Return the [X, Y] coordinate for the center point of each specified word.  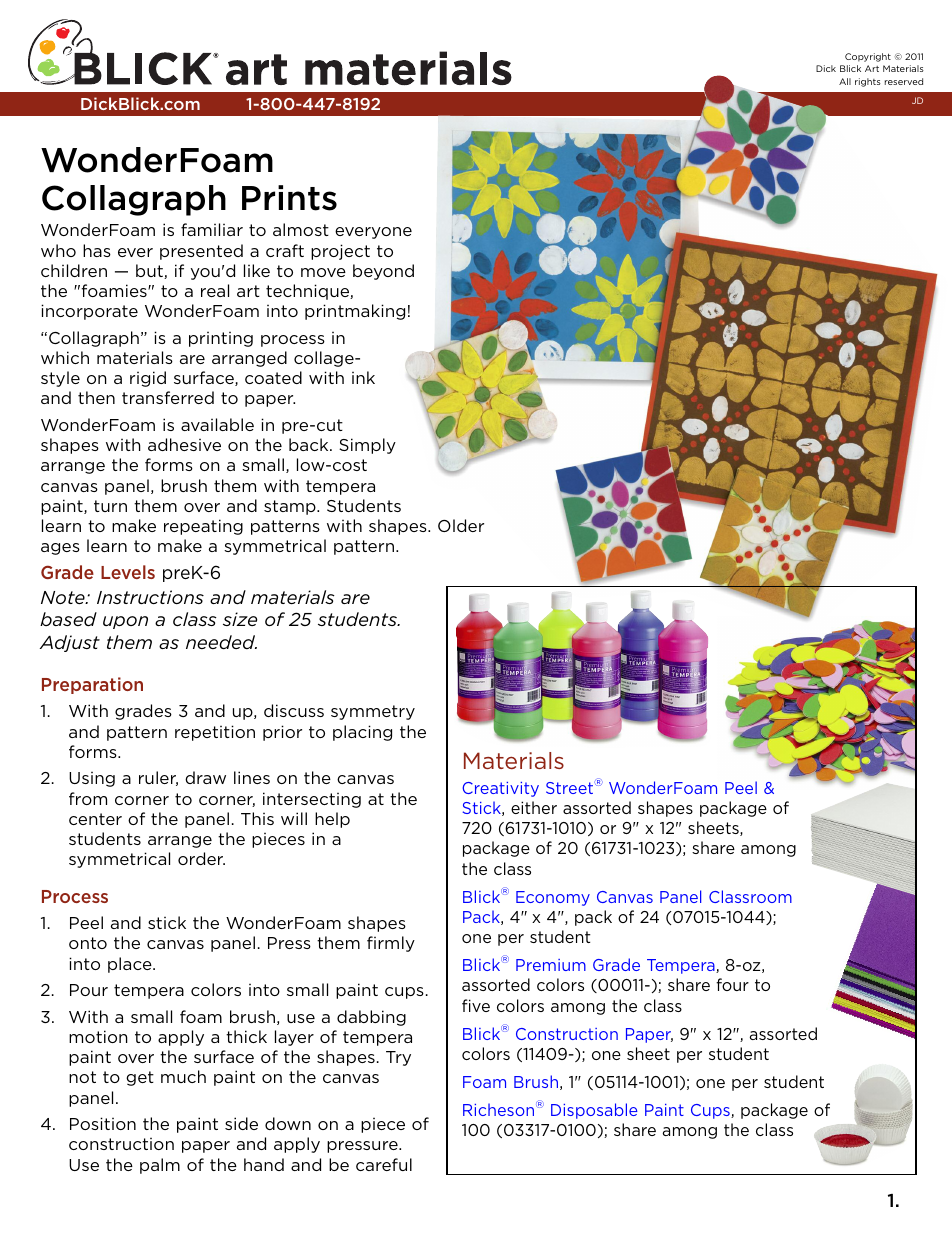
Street [571, 787]
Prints [289, 198]
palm [160, 1166]
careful [384, 1164]
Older [461, 525]
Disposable [594, 1111]
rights [868, 82]
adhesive [184, 444]
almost [301, 229]
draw [205, 777]
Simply [367, 446]
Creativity [500, 789]
